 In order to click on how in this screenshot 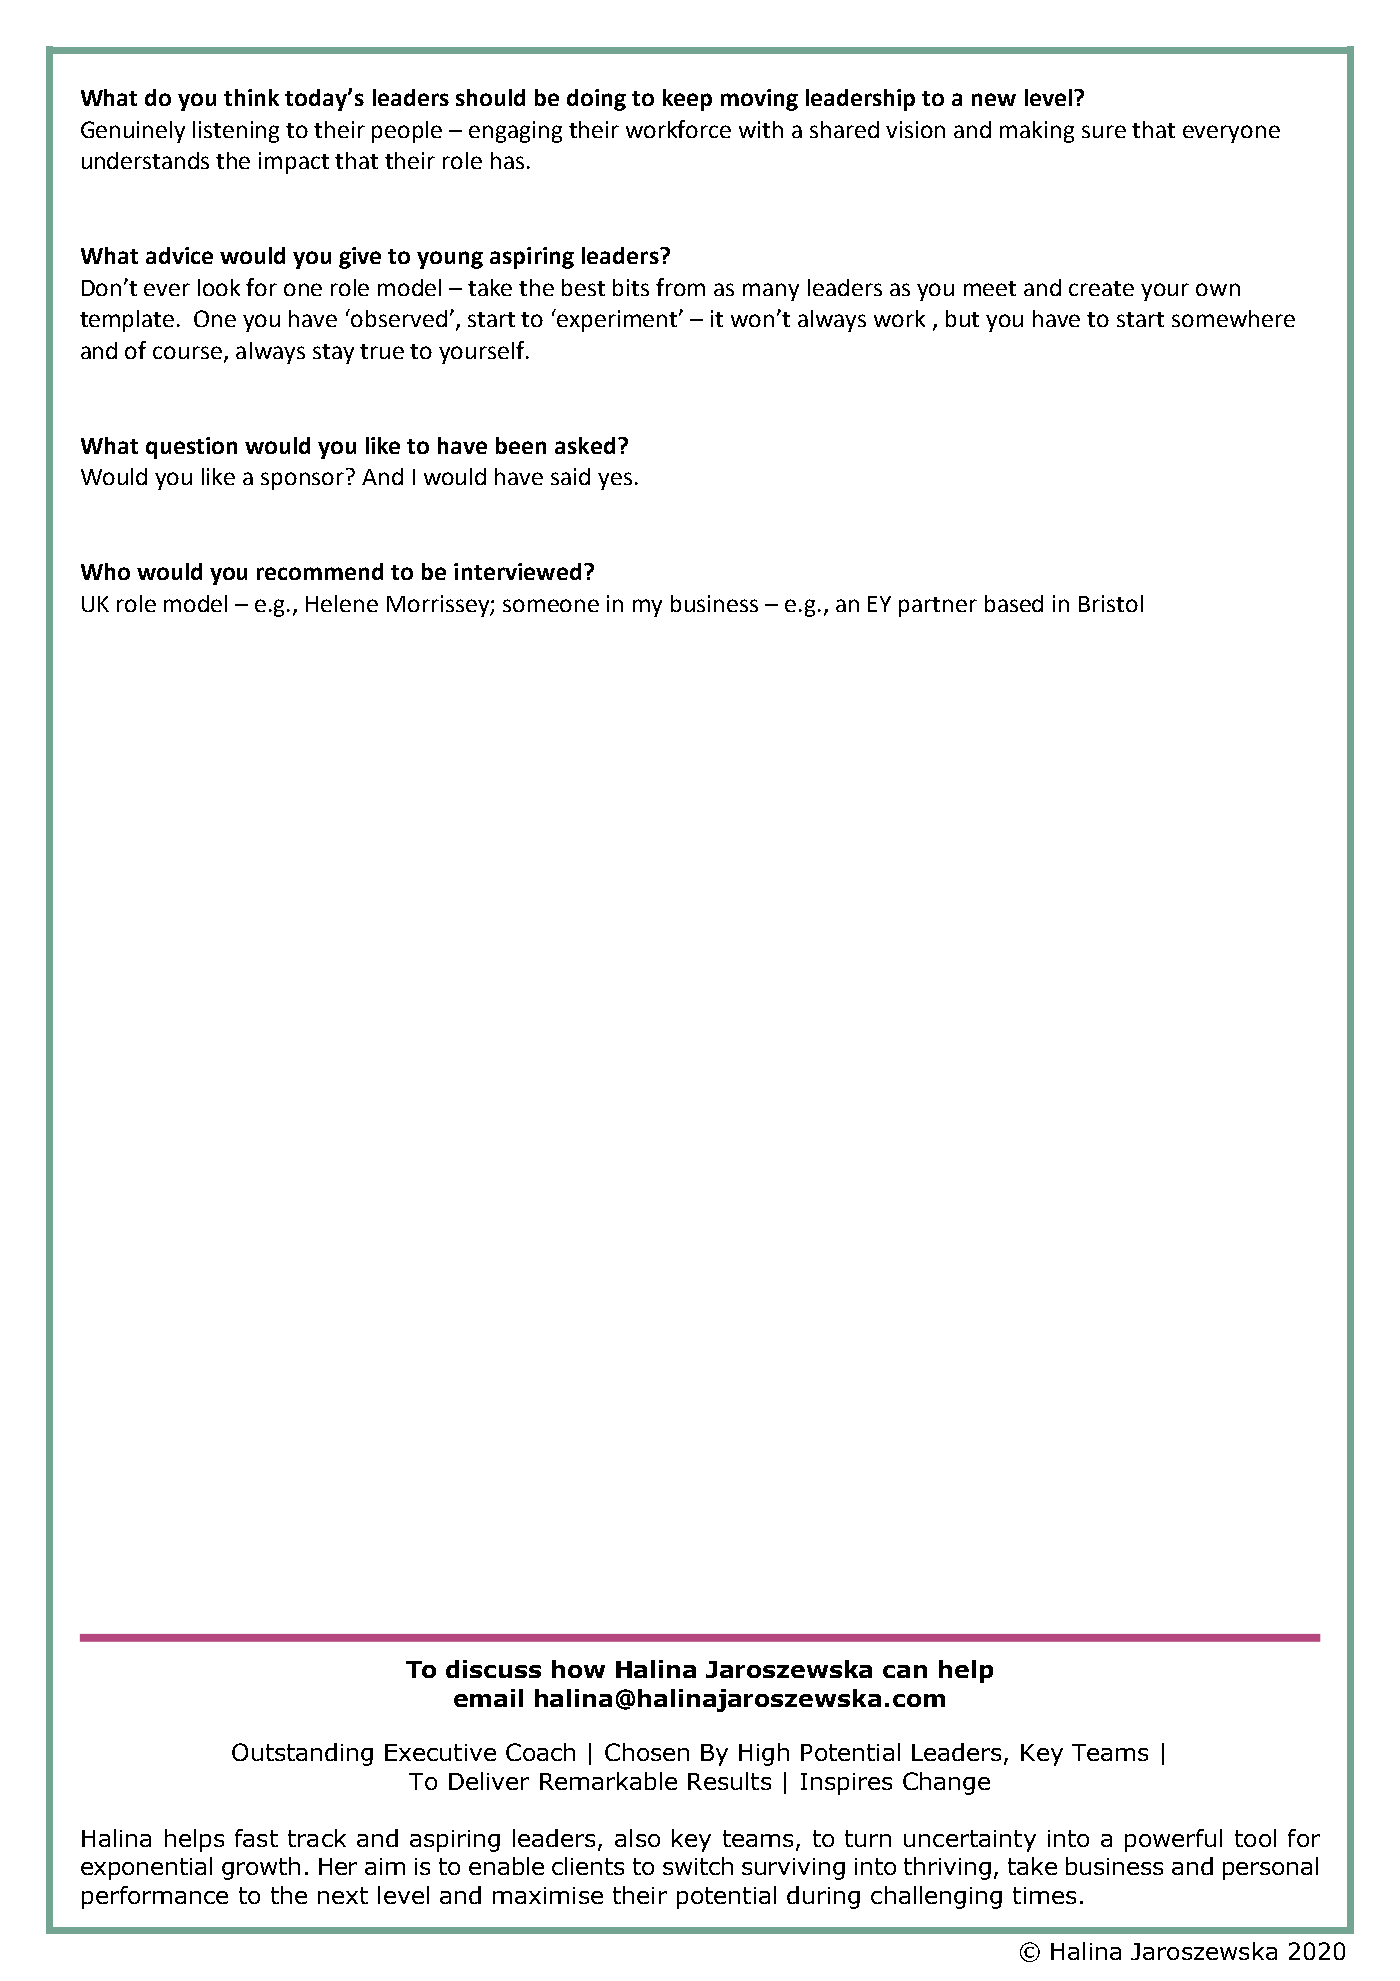, I will do `click(578, 1669)`.
